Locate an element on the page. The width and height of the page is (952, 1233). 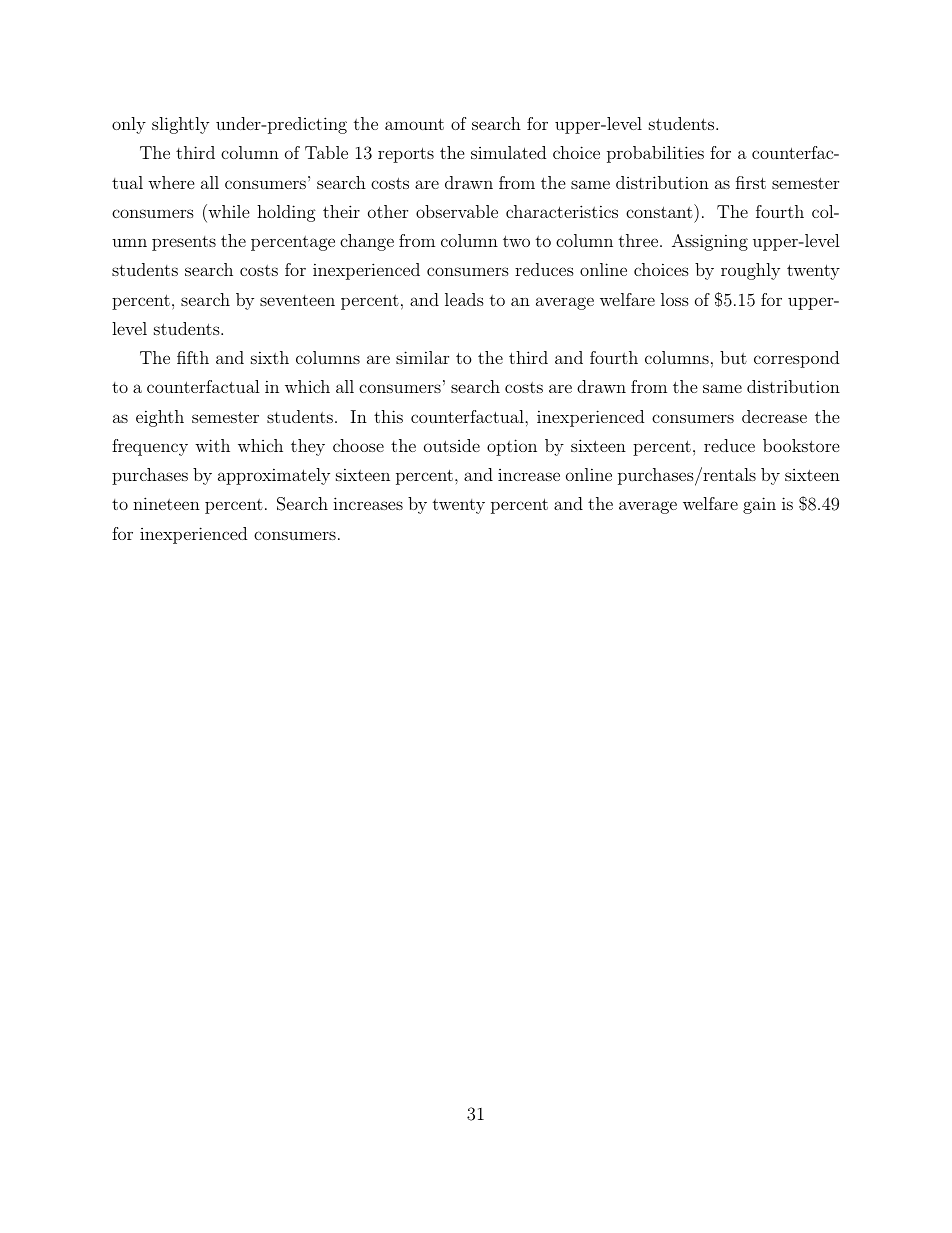
leads is located at coordinates (464, 299).
